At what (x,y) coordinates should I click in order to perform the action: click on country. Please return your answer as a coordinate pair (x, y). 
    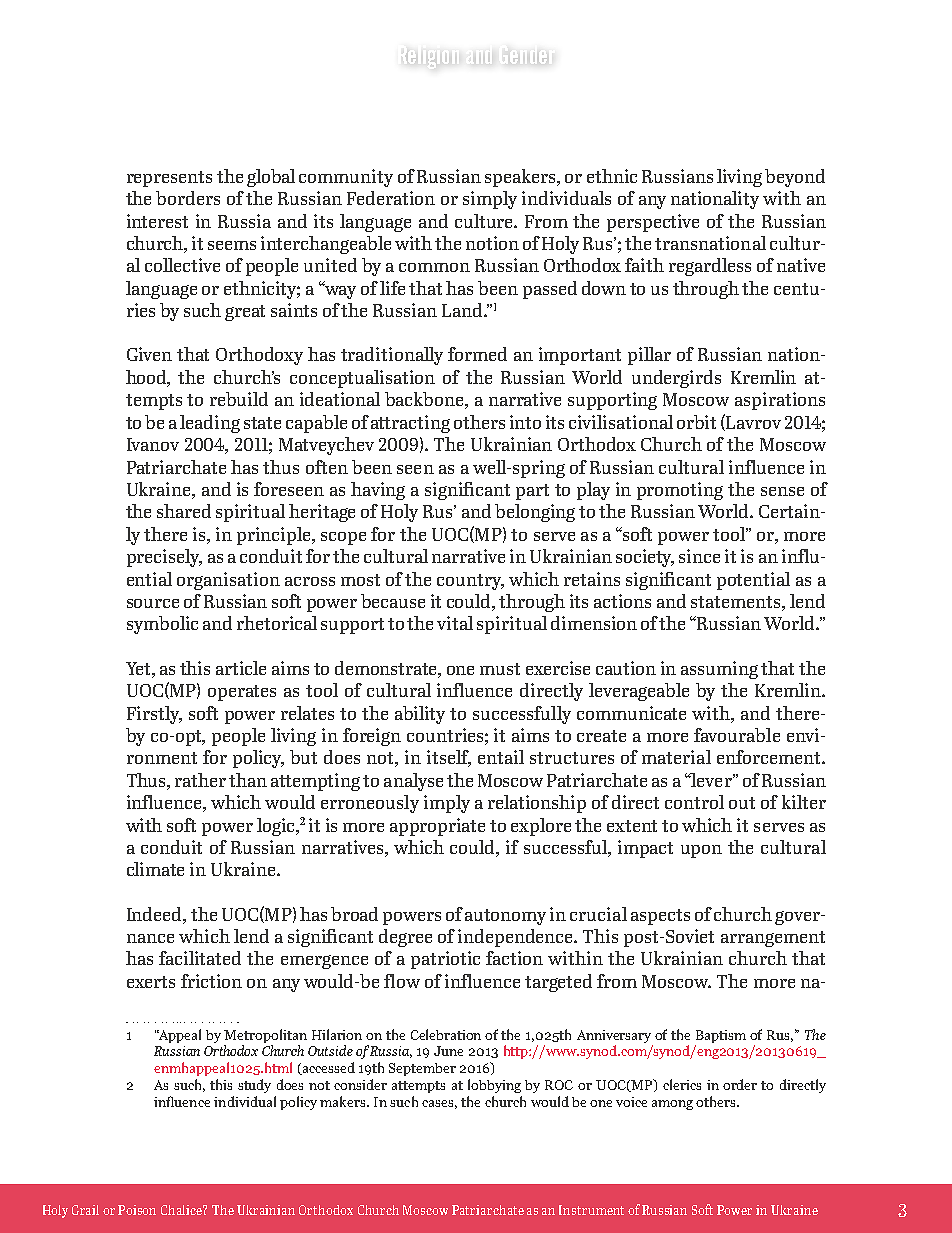
    Looking at the image, I should click on (470, 582).
